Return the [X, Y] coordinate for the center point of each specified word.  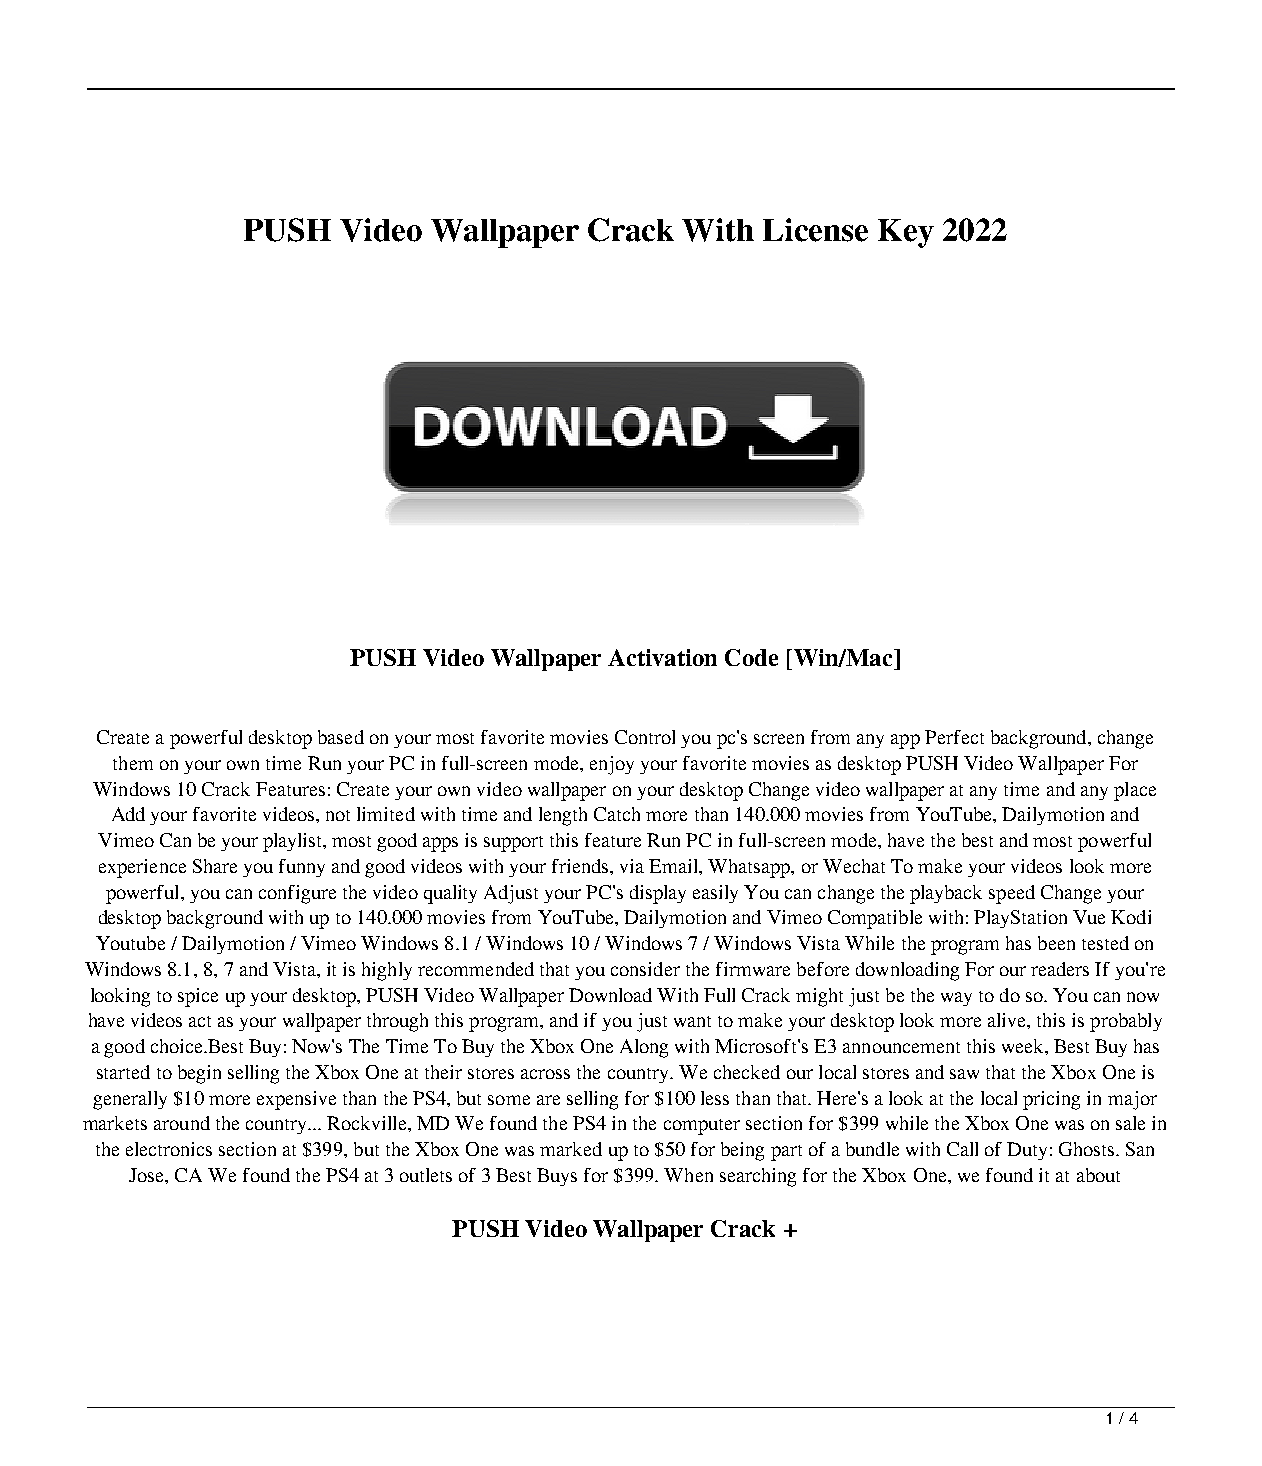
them [133, 763]
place [1135, 791]
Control [645, 737]
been [1056, 943]
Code [751, 657]
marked [571, 1149]
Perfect [954, 737]
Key [906, 233]
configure [297, 894]
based [341, 737]
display [658, 894]
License [815, 230]
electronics [169, 1149]
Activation [662, 657]
